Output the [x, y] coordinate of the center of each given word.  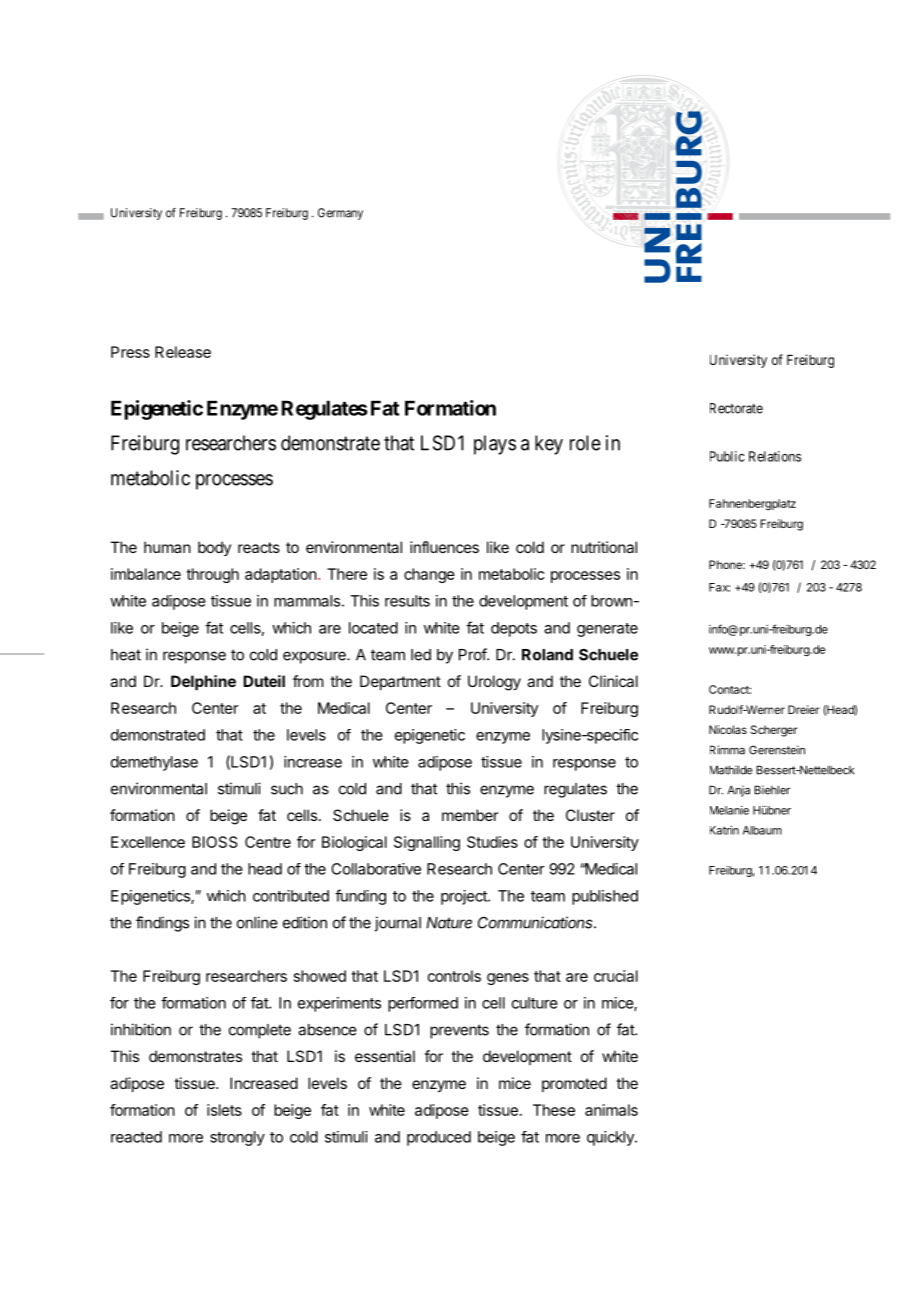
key [549, 445]
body [214, 548]
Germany [340, 214]
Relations [775, 456]
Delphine [203, 682]
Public [727, 456]
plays [495, 445]
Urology [494, 683]
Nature [449, 923]
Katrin [724, 830]
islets [224, 1110]
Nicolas [728, 729]
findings [162, 924]
